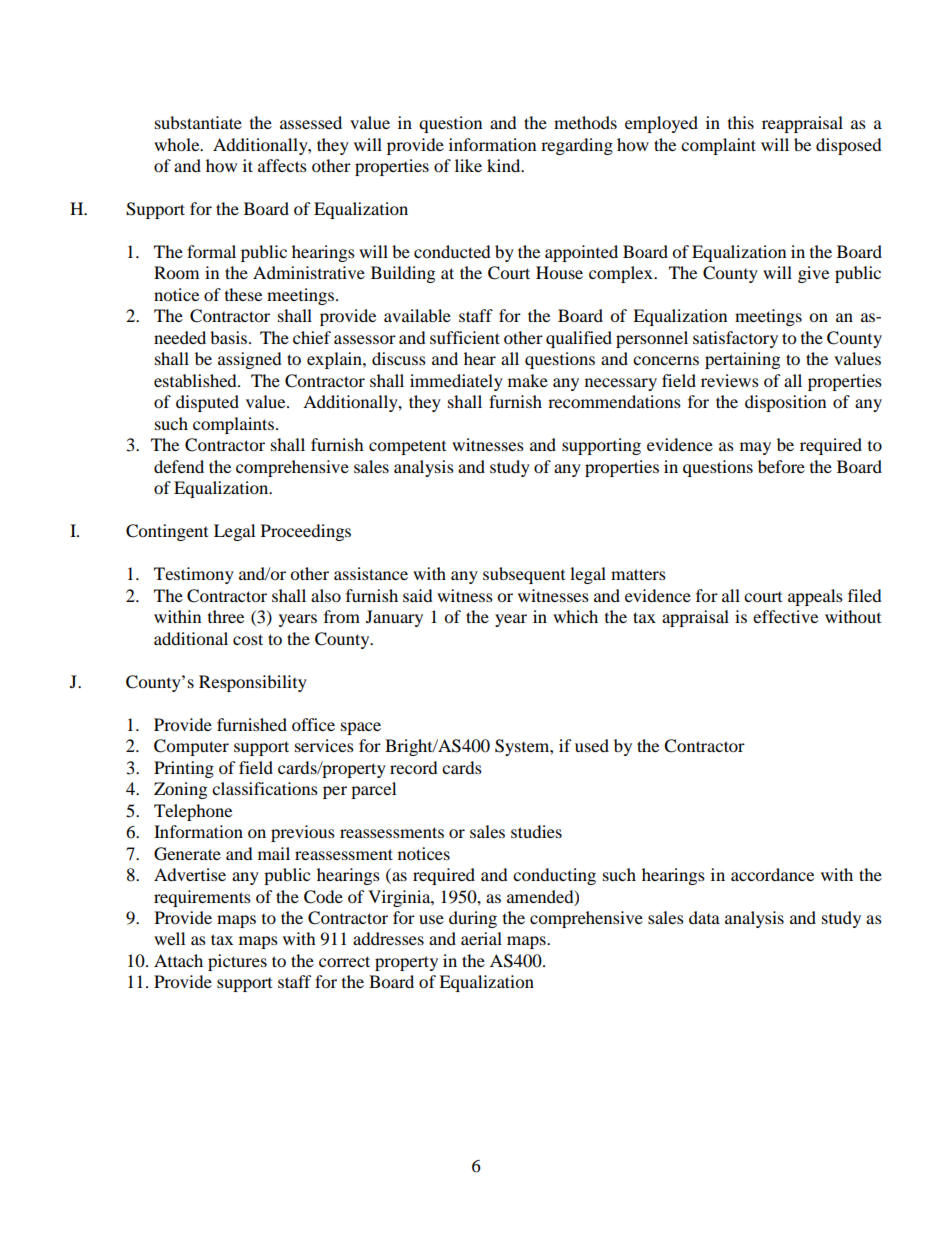  What do you see at coordinates (505, 165) in the page?
I see `kind` at bounding box center [505, 165].
